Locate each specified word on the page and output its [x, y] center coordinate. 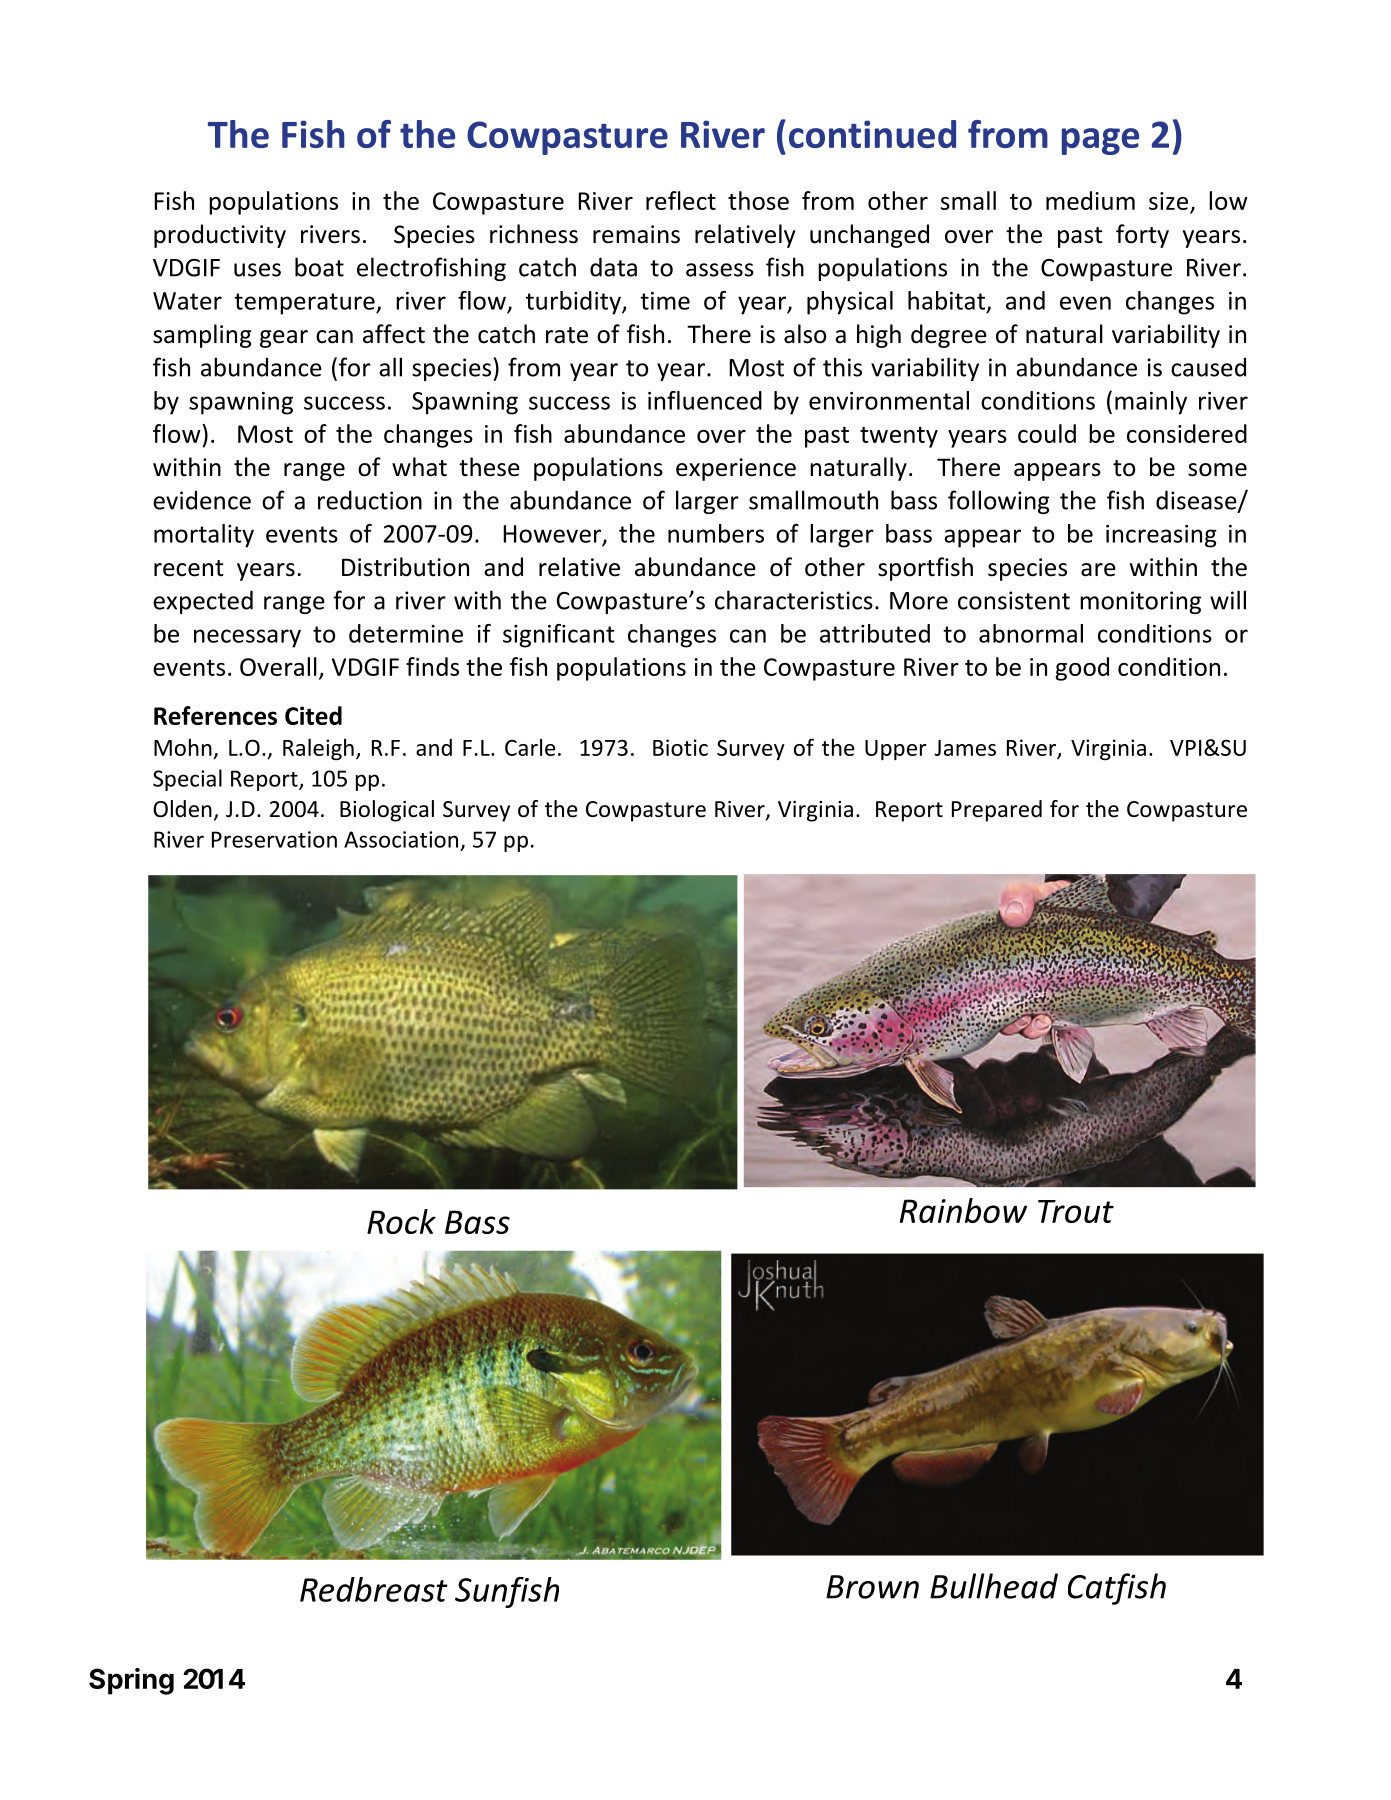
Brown [872, 1587]
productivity [220, 236]
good [1082, 669]
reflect [681, 200]
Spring [131, 1681]
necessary [247, 638]
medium [1090, 200]
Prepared [997, 811]
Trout [1076, 1211]
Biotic [680, 747]
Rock [401, 1221]
